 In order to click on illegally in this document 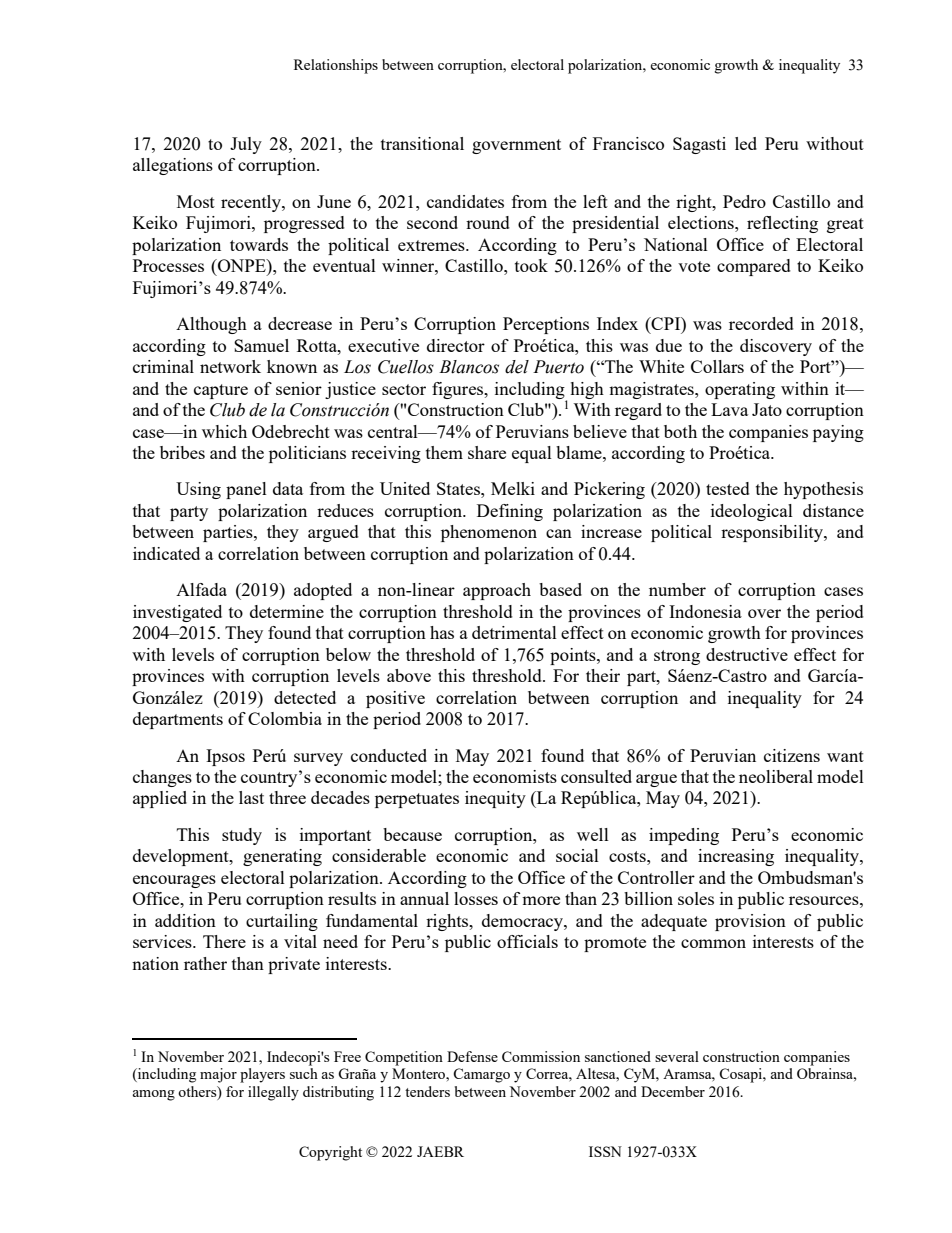, I will do `click(273, 1093)`.
